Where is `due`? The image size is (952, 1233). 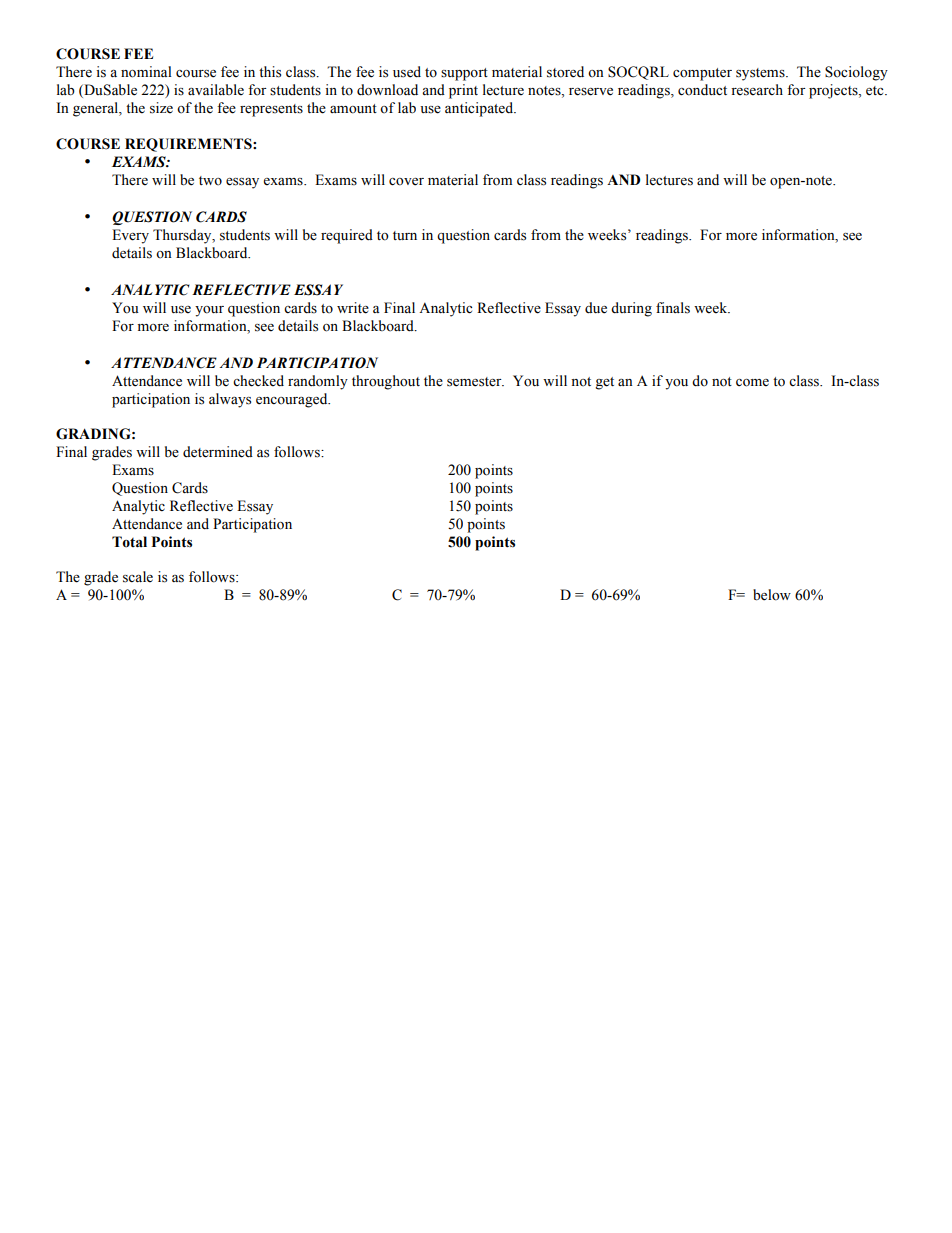 due is located at coordinates (596, 308).
